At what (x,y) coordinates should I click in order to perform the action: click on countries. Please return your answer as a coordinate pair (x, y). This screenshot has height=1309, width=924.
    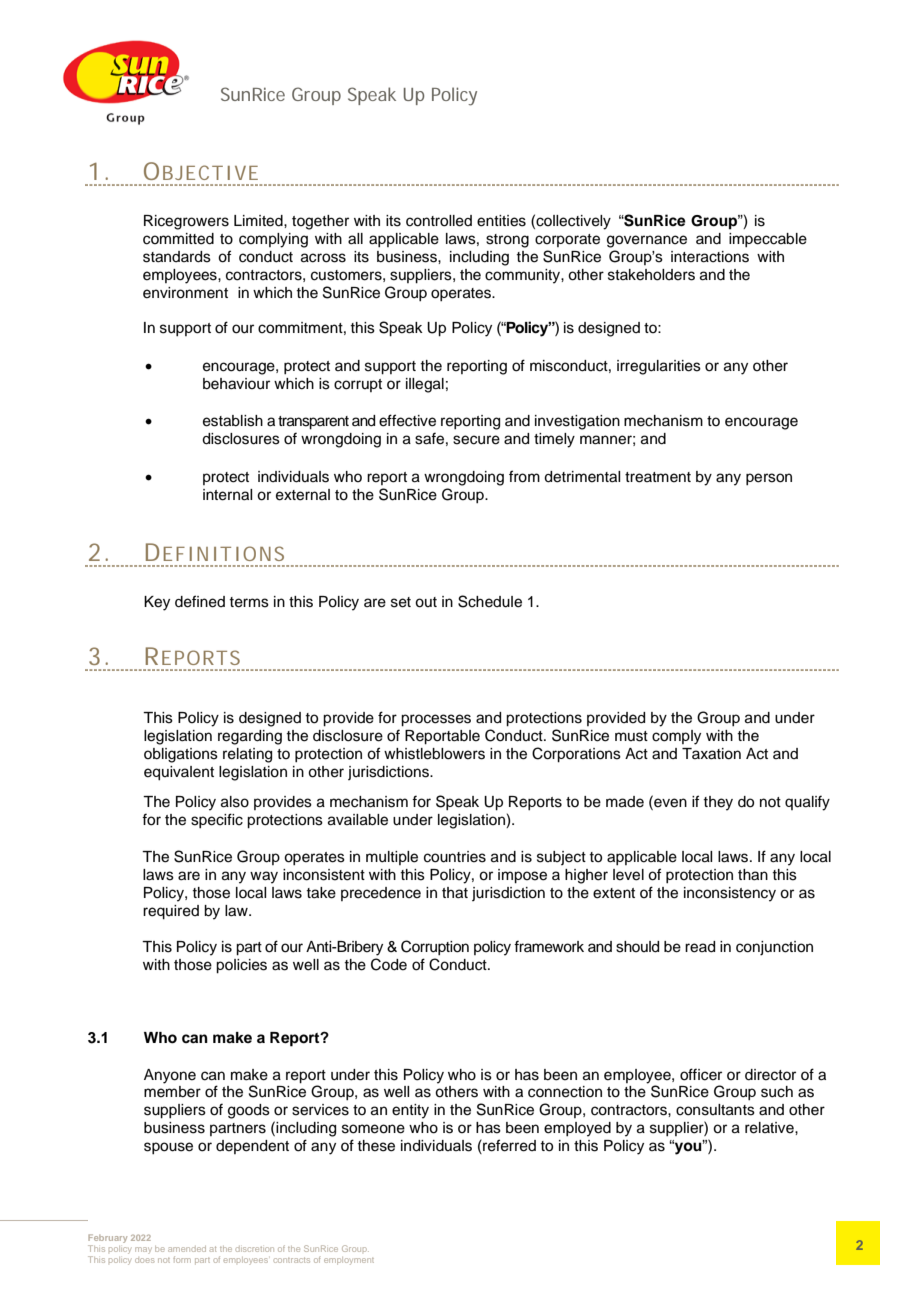
    Looking at the image, I should click on (455, 857).
